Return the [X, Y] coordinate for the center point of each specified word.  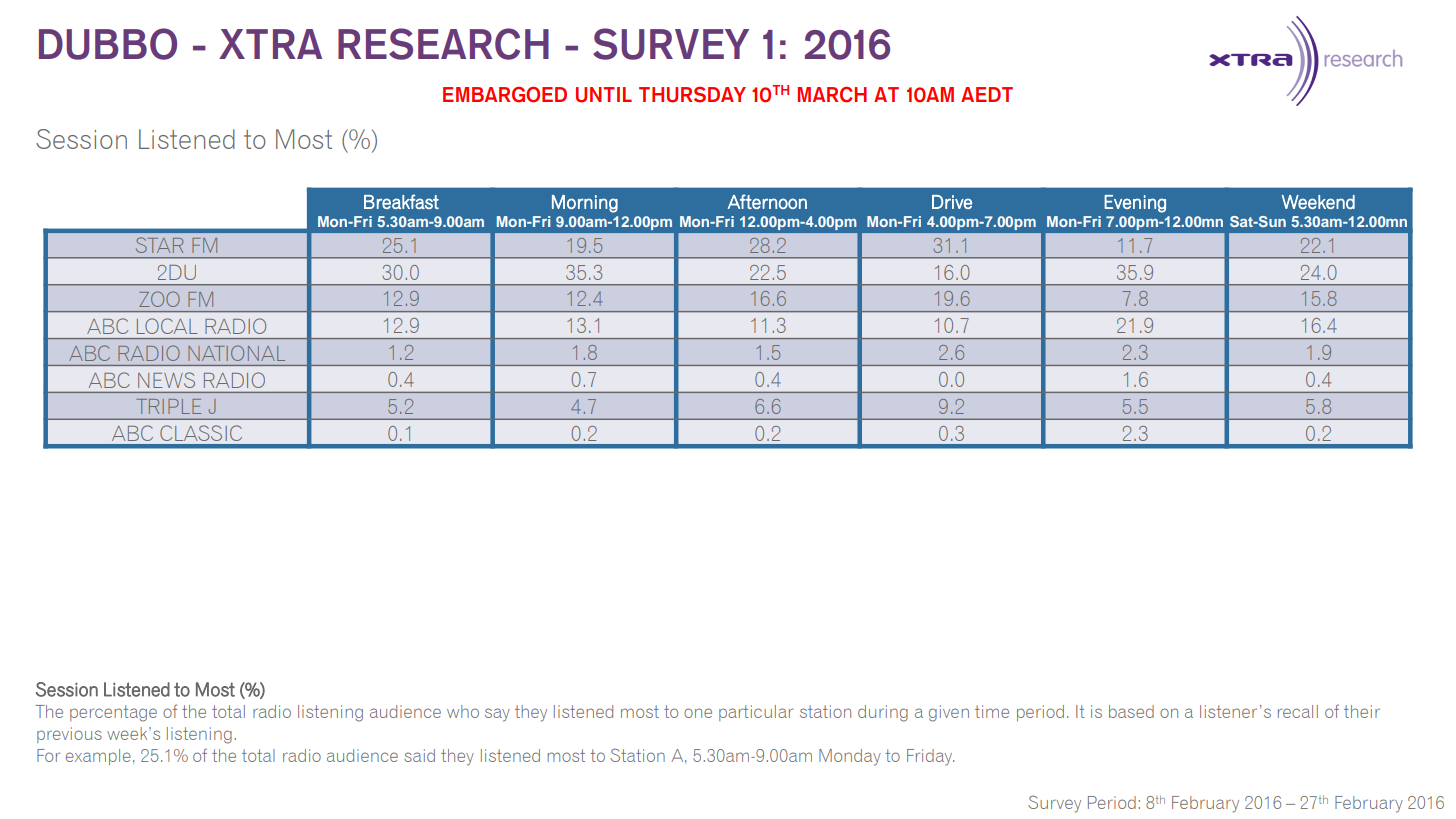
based [1131, 711]
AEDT [987, 94]
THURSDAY [692, 95]
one [698, 713]
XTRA [270, 44]
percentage [113, 713]
